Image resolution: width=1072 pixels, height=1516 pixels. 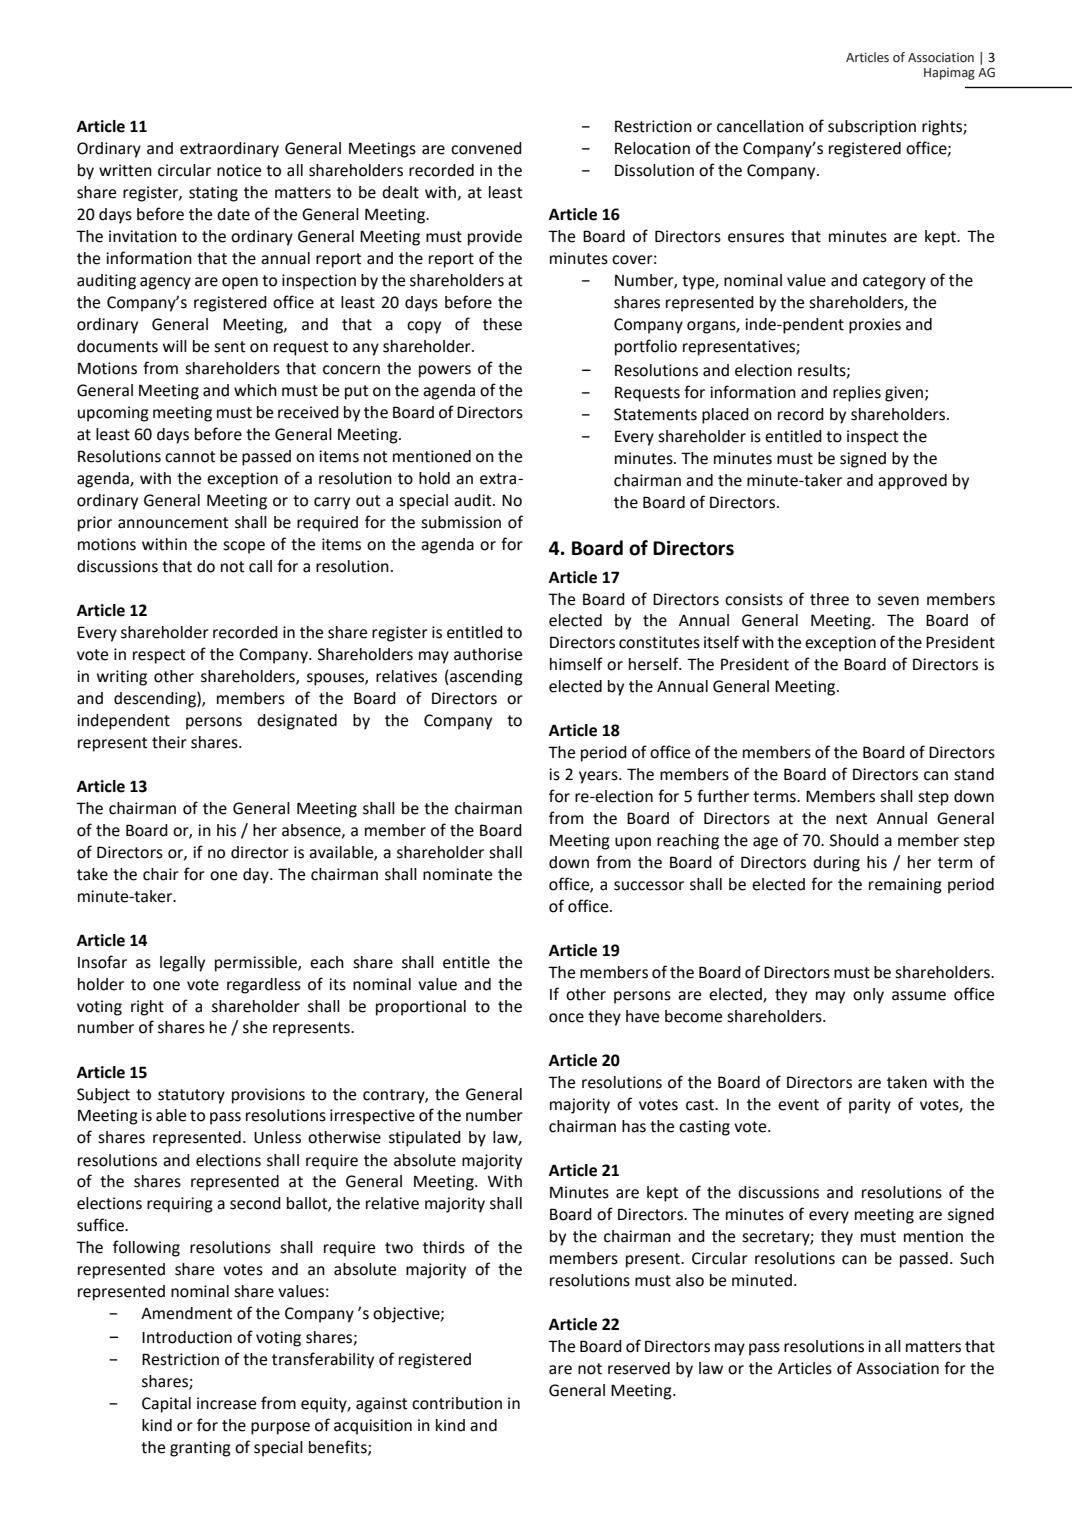 What do you see at coordinates (226, 1403) in the screenshot?
I see `increase` at bounding box center [226, 1403].
